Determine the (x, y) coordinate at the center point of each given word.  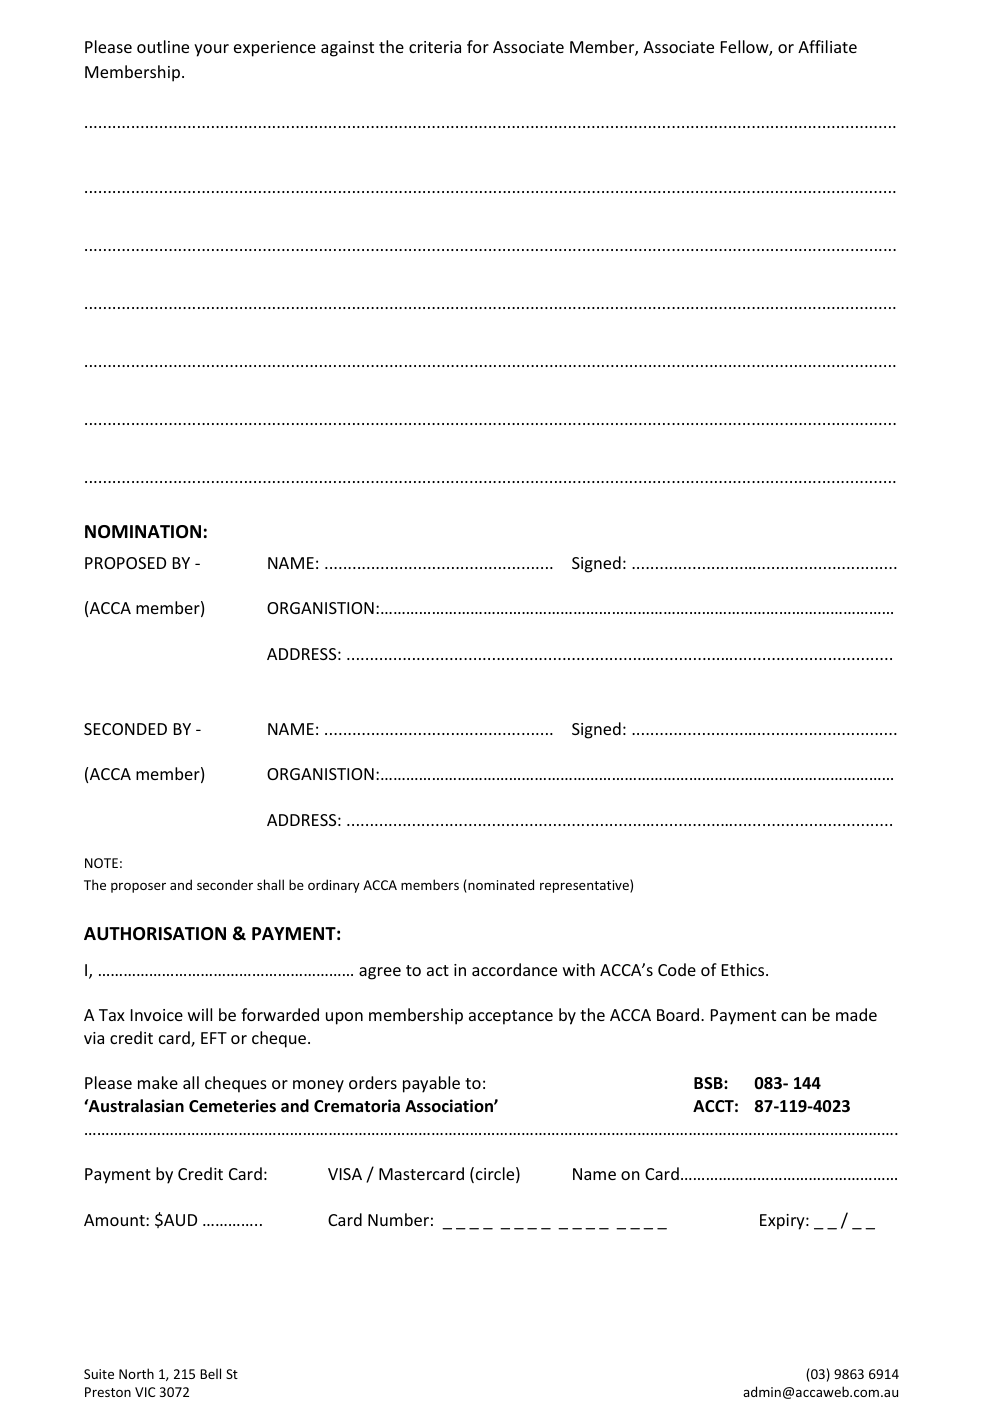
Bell (210, 1373)
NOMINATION (143, 531)
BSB (709, 1083)
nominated (500, 886)
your (211, 50)
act (438, 970)
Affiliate (827, 46)
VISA (345, 1174)
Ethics (744, 969)
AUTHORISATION (155, 934)
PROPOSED (125, 563)
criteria (435, 47)
